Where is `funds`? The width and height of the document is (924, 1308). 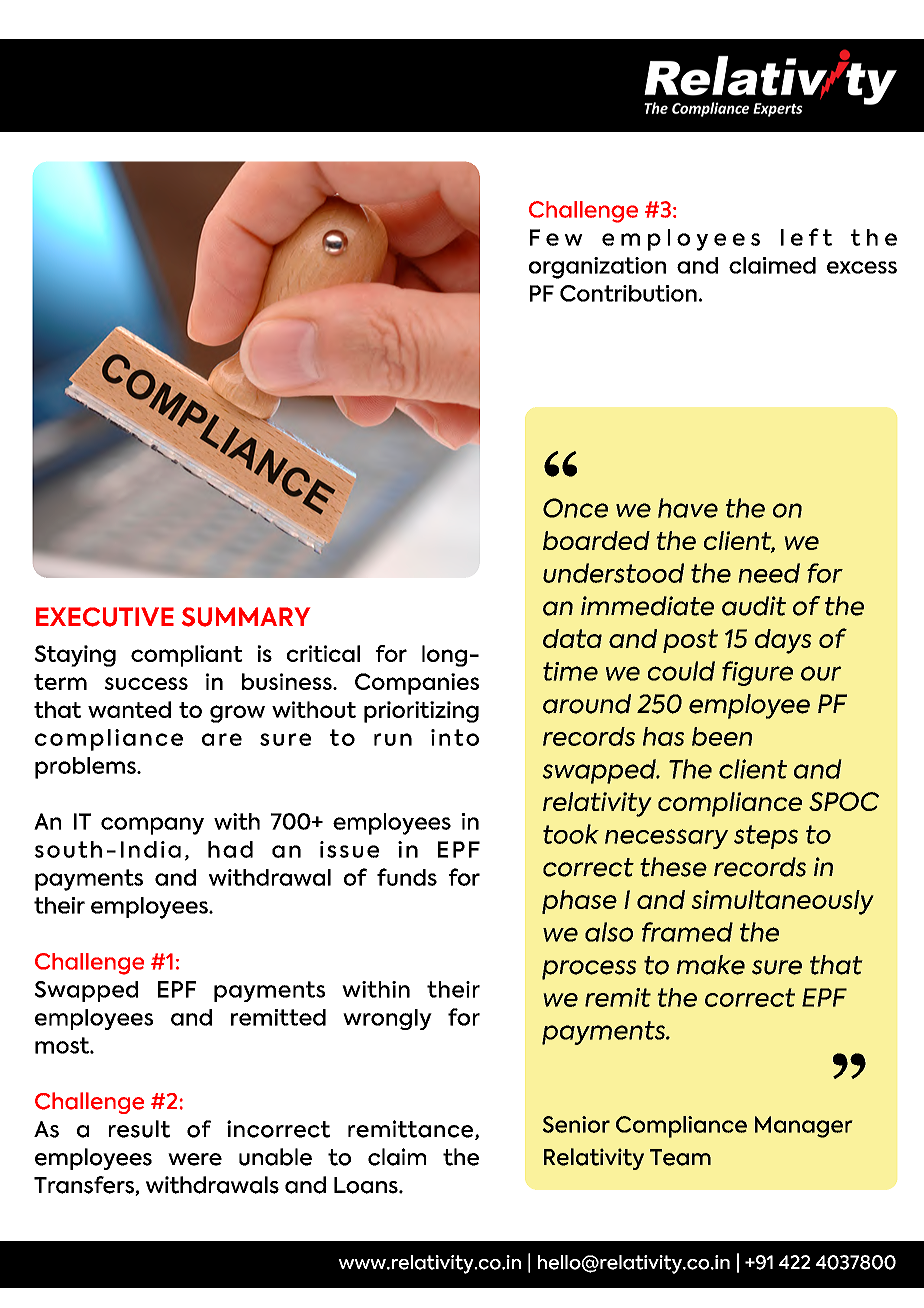 funds is located at coordinates (407, 877).
